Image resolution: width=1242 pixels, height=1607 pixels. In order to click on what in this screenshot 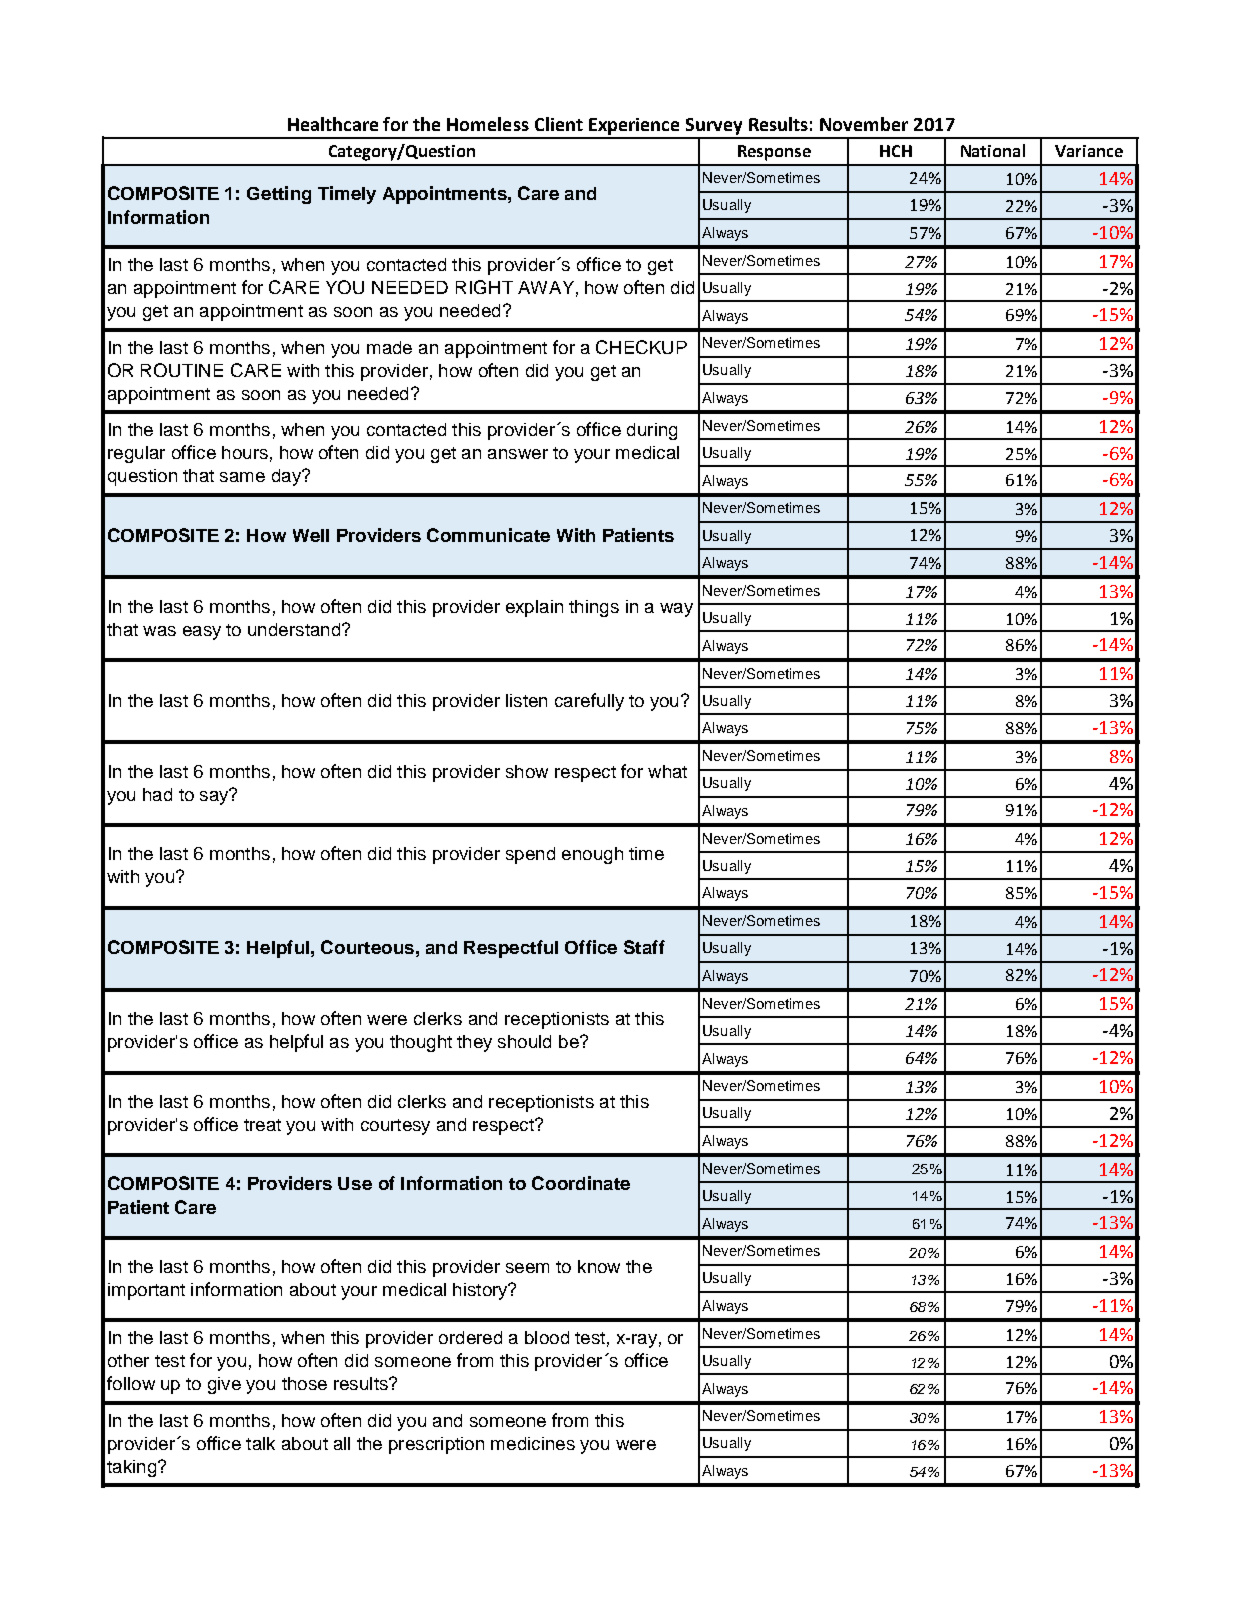, I will do `click(667, 771)`.
